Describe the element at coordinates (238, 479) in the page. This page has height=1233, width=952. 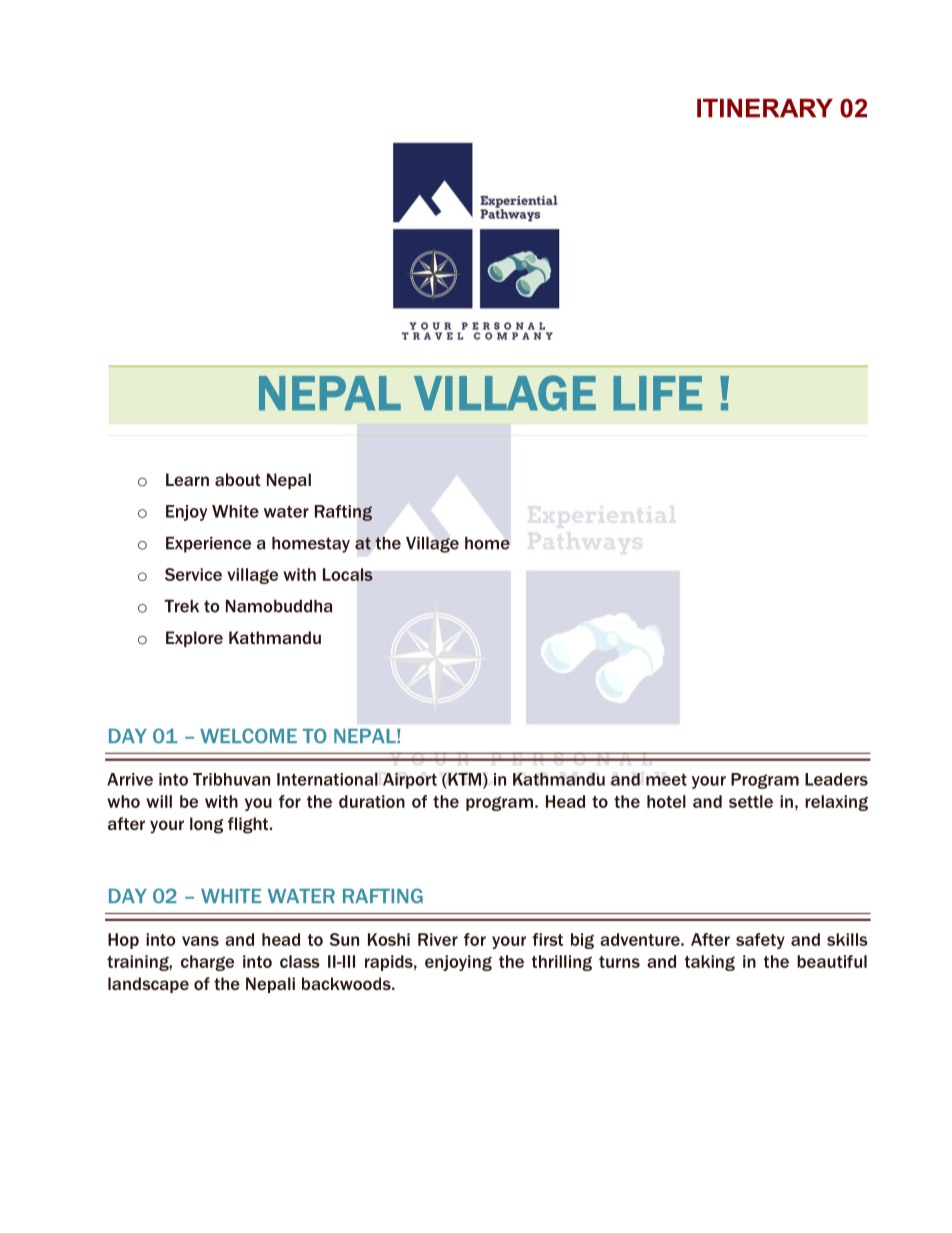
I see `about` at that location.
